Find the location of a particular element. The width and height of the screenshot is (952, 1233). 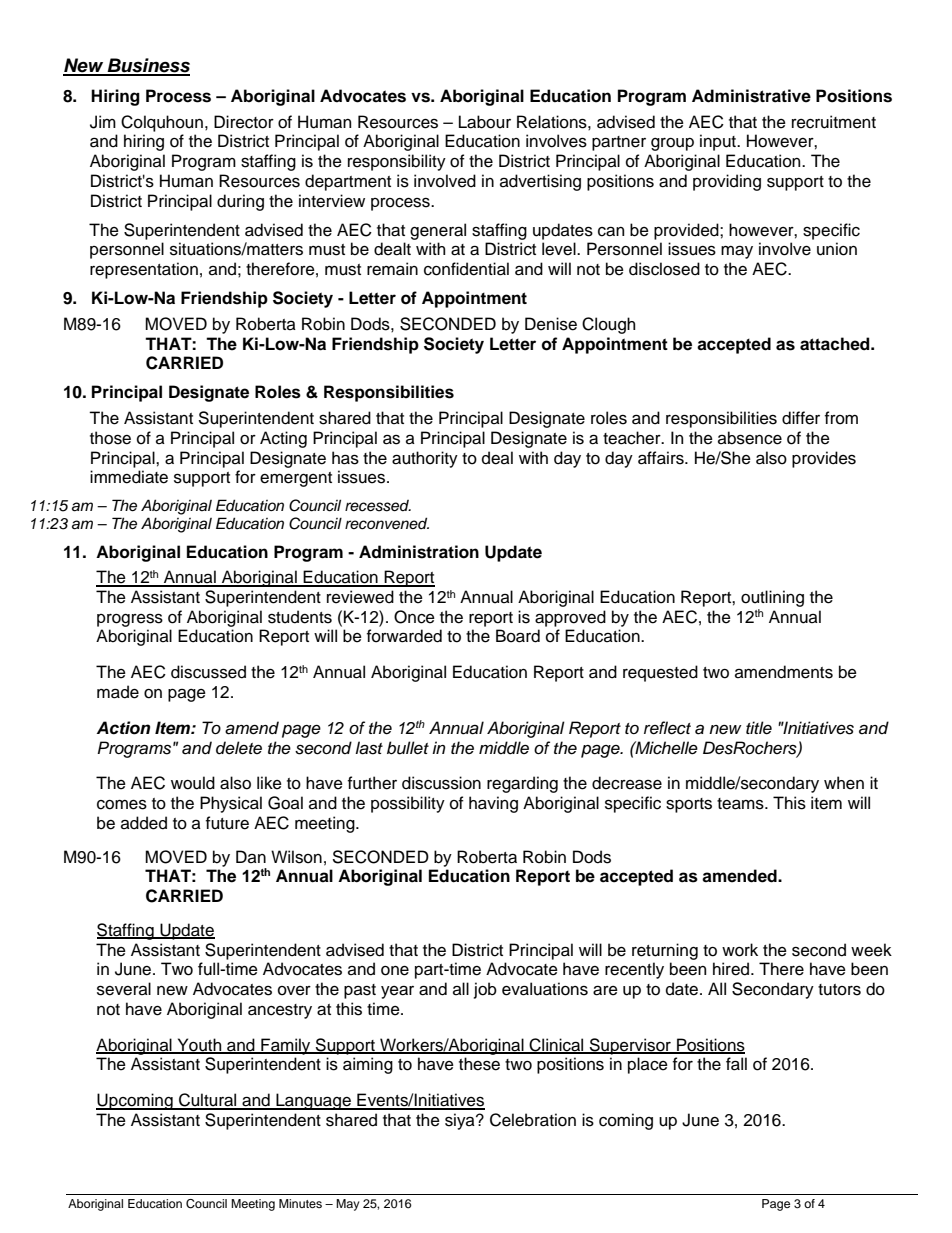

fall is located at coordinates (736, 1064).
